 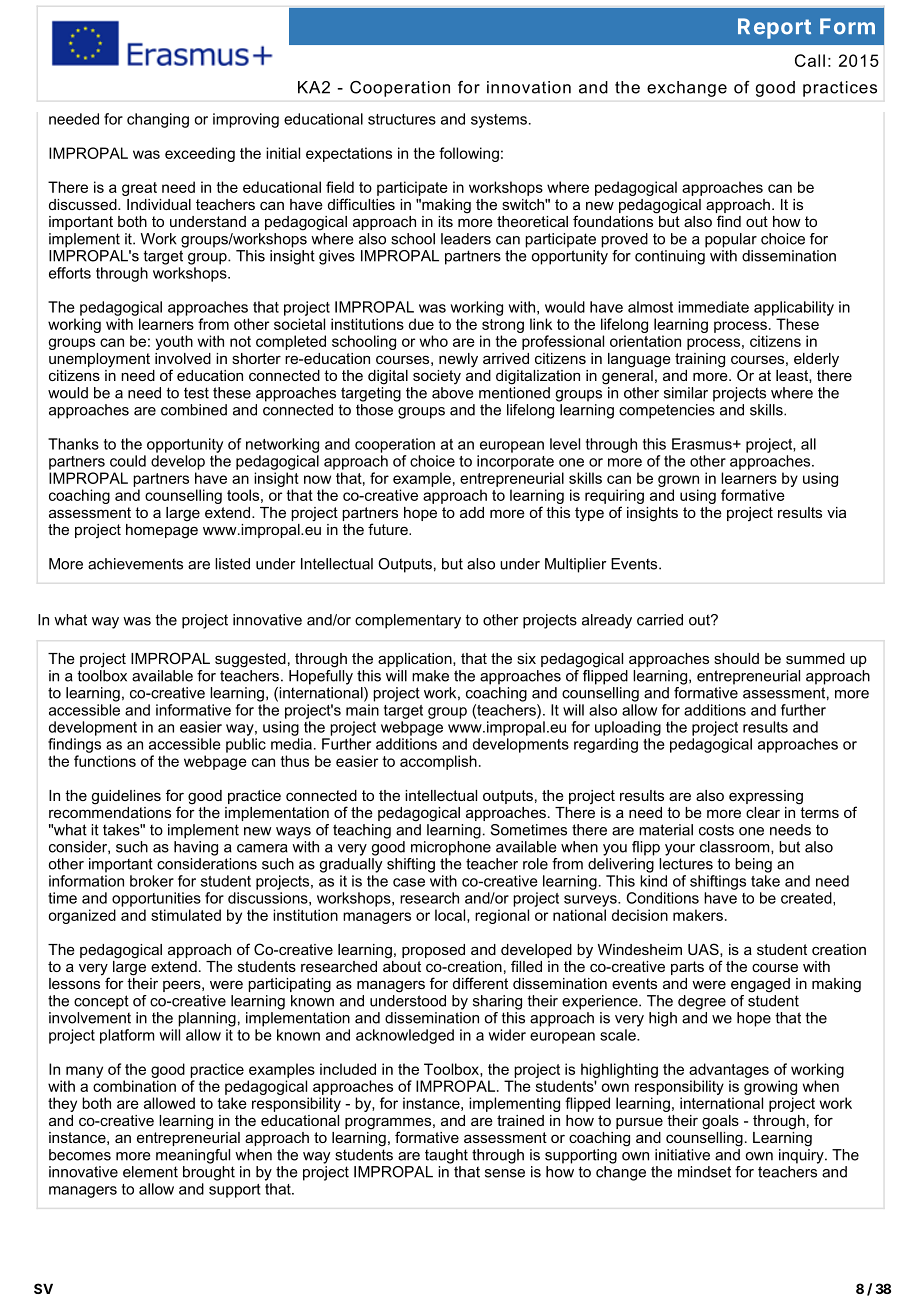 What do you see at coordinates (703, 444) in the screenshot?
I see `Erasmus` at bounding box center [703, 444].
